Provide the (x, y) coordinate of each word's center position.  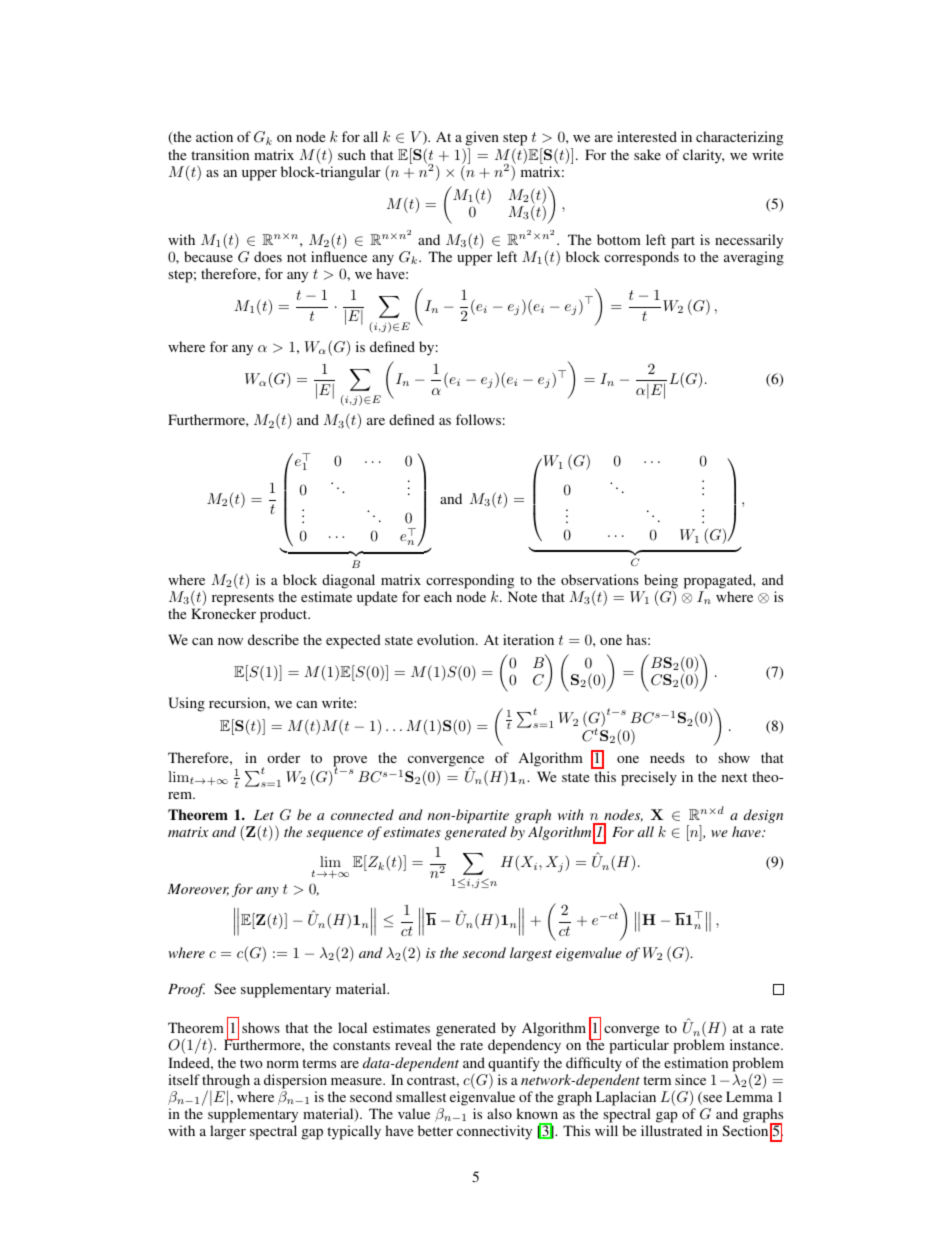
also (499, 1113)
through (226, 1082)
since (690, 1079)
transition (220, 154)
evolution (447, 639)
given (482, 140)
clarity (703, 156)
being (661, 582)
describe (273, 639)
